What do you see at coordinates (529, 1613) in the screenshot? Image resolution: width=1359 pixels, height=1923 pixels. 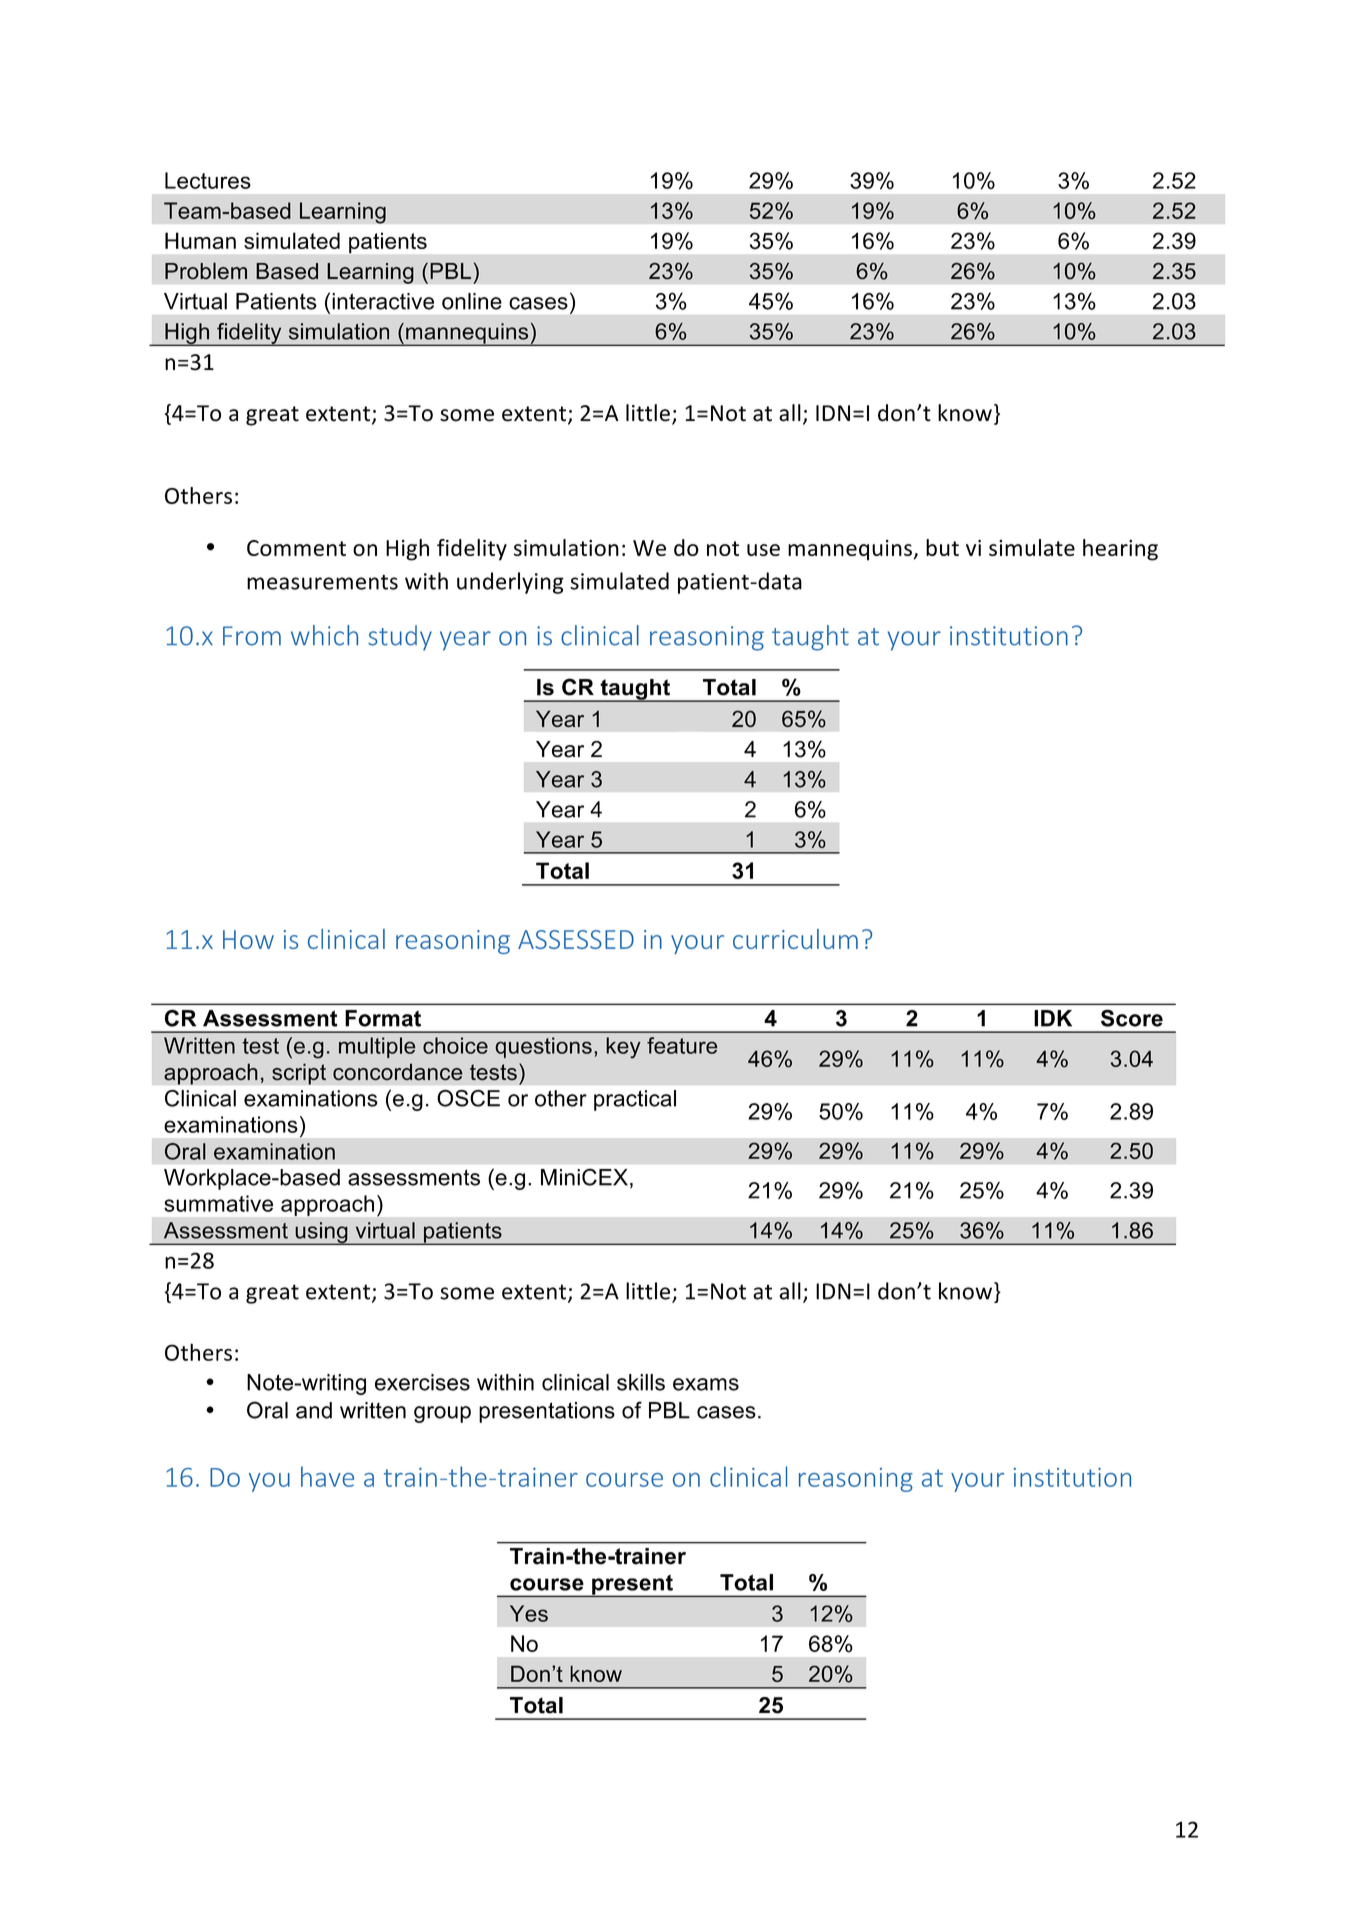 I see `Yes` at bounding box center [529, 1613].
